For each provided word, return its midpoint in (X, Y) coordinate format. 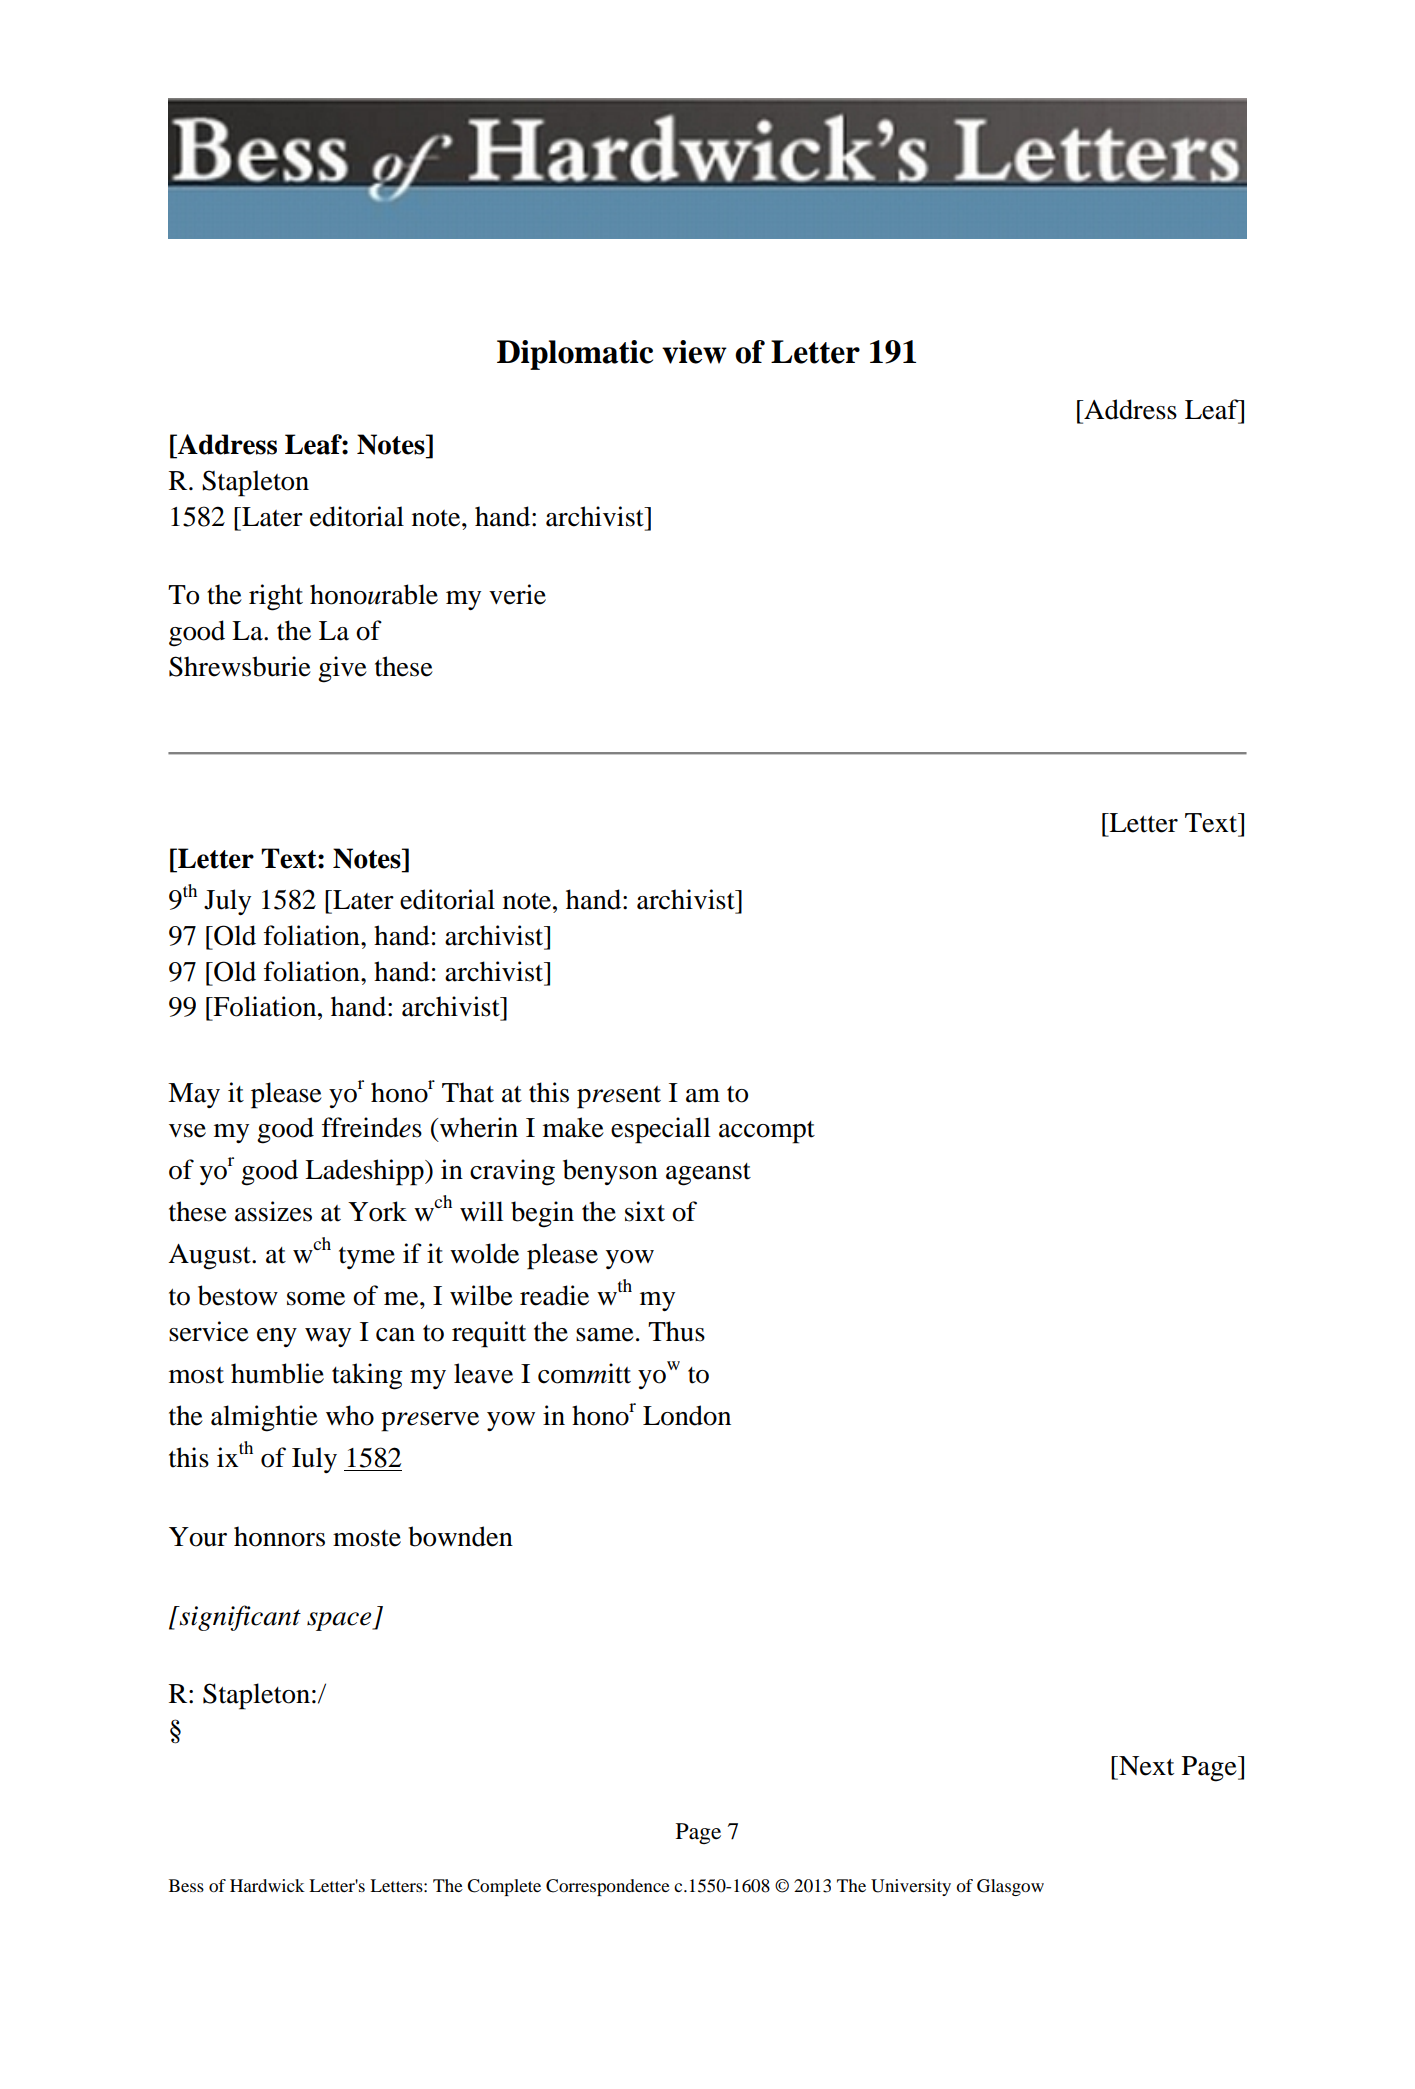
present (619, 1097)
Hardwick (267, 1885)
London (687, 1415)
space (340, 1621)
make (573, 1127)
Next (1145, 1766)
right (276, 597)
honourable (374, 594)
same (605, 1335)
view (694, 352)
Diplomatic (575, 355)
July (227, 902)
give (342, 669)
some (316, 1299)
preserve (430, 1422)
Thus (676, 1331)
